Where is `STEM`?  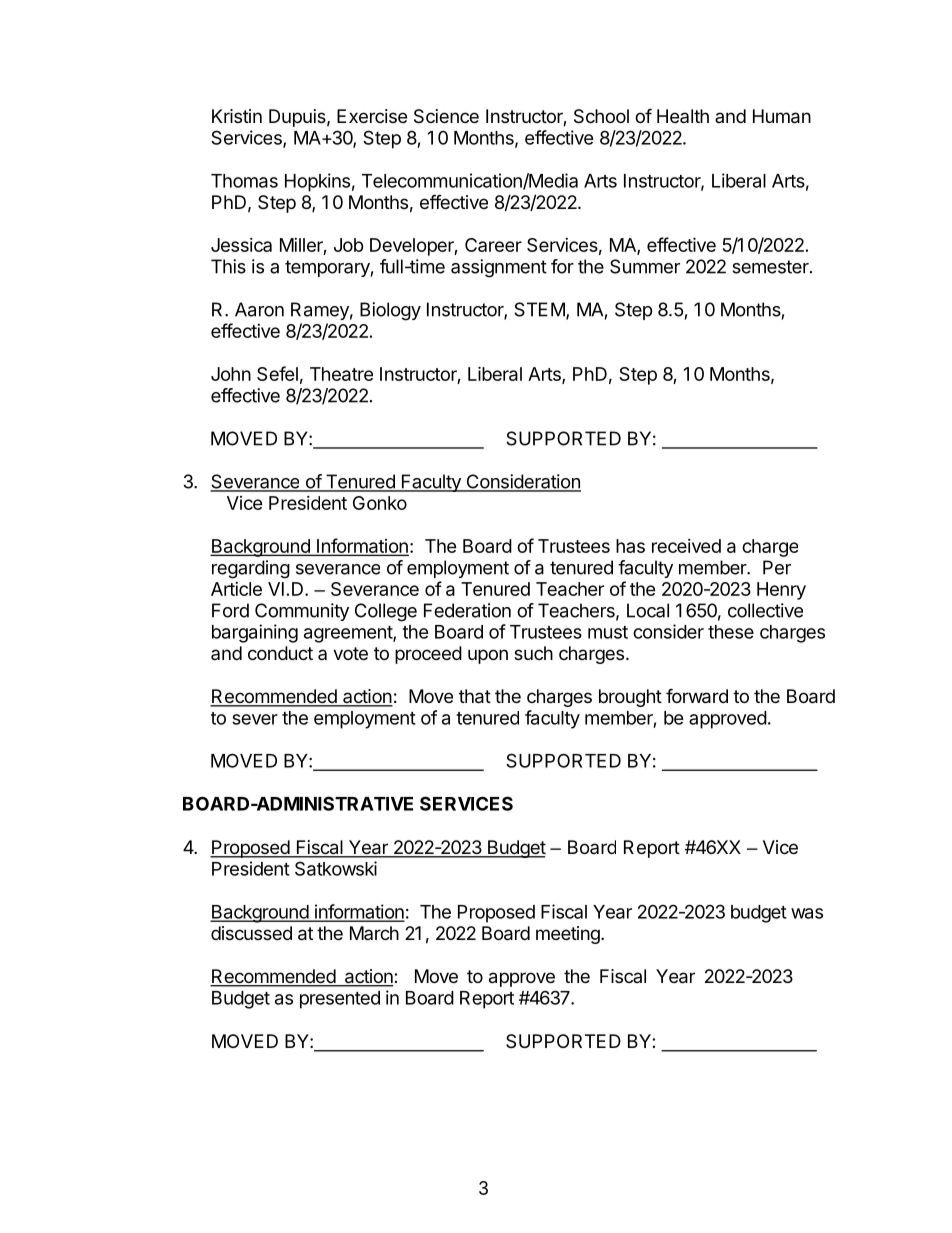
STEM is located at coordinates (539, 309).
